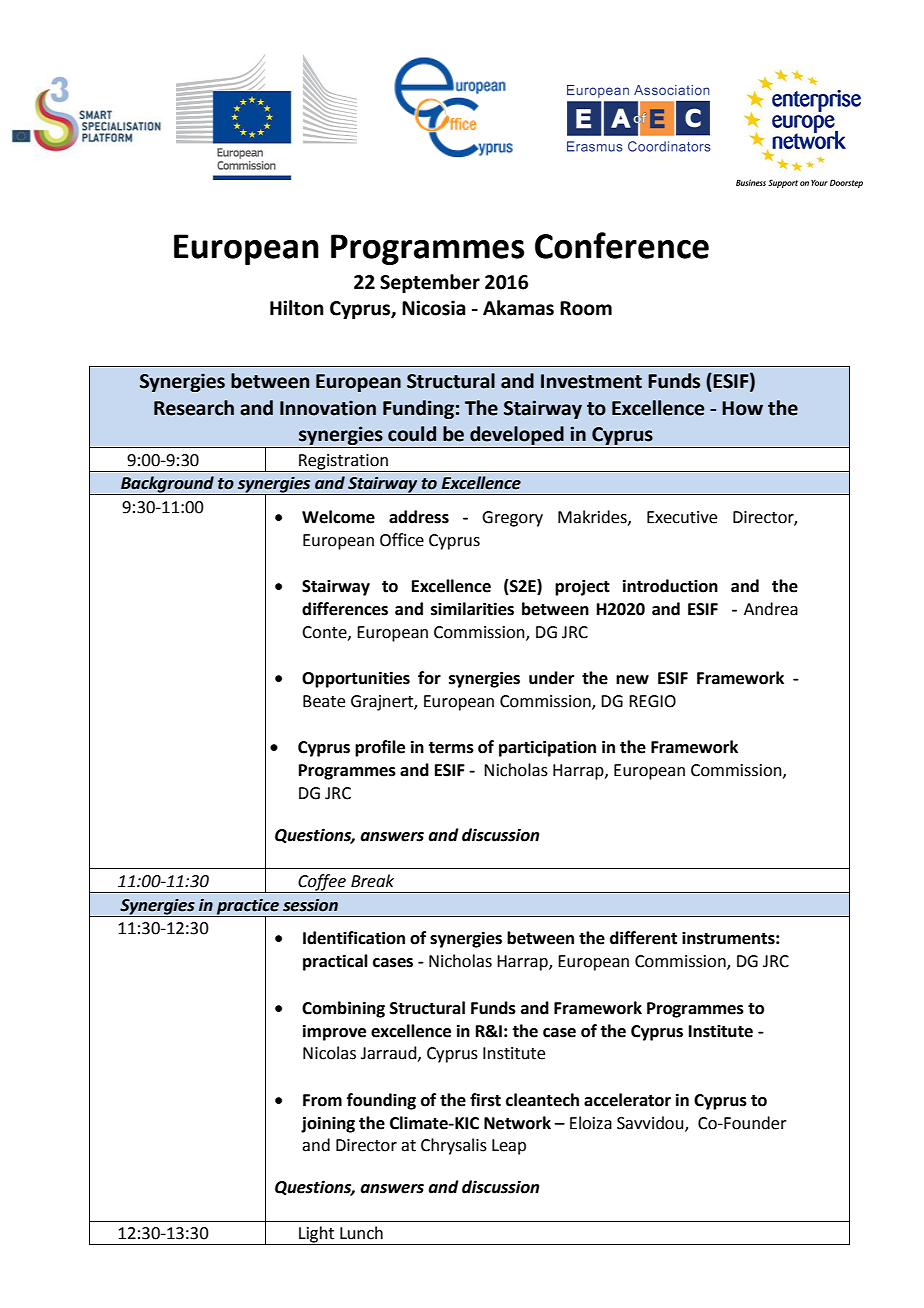 Image resolution: width=924 pixels, height=1308 pixels. What do you see at coordinates (325, 633) in the screenshot?
I see `Conte` at bounding box center [325, 633].
